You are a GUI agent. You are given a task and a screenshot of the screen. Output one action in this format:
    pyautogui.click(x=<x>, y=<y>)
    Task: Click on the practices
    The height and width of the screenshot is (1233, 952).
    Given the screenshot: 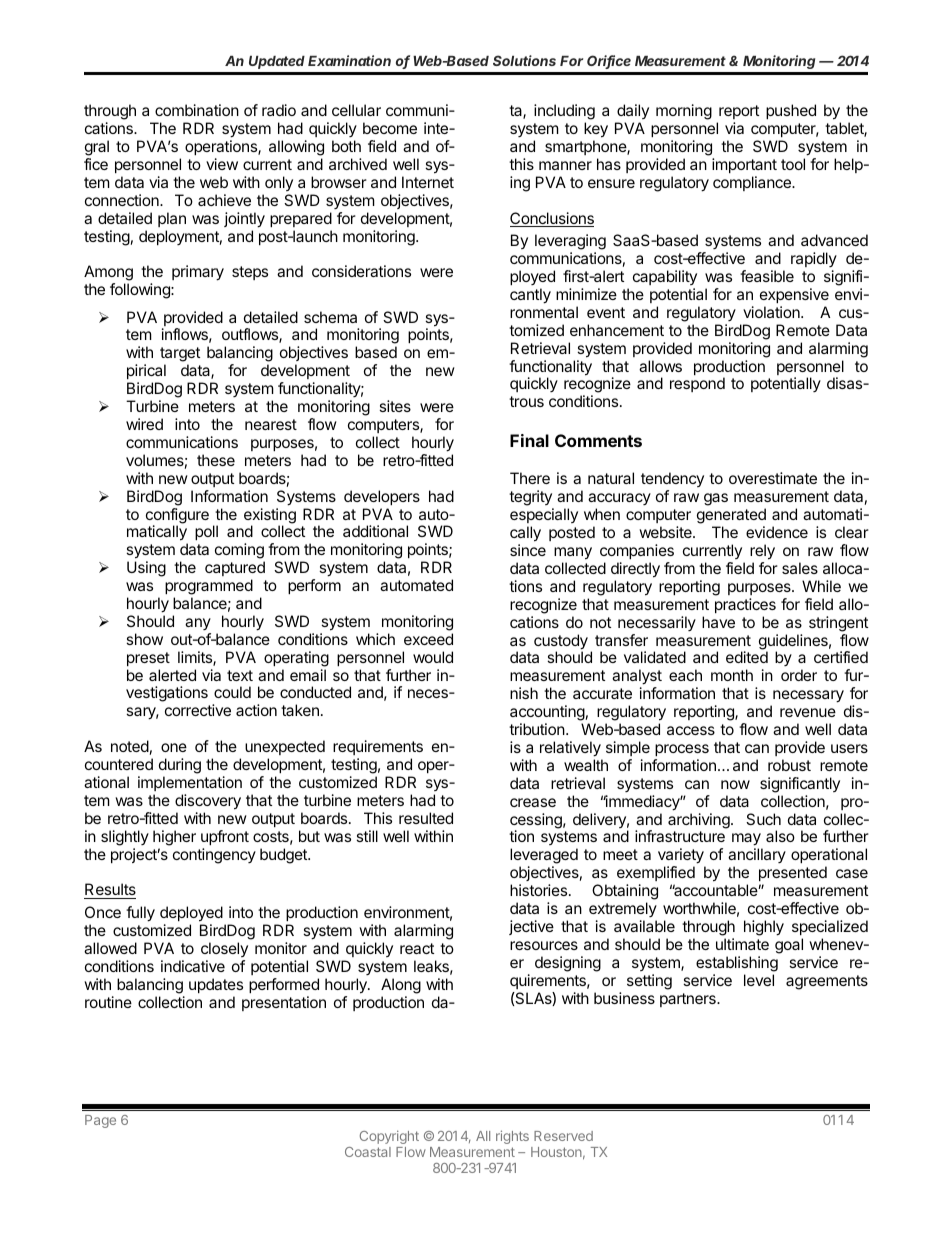 What is the action you would take?
    pyautogui.click(x=745, y=605)
